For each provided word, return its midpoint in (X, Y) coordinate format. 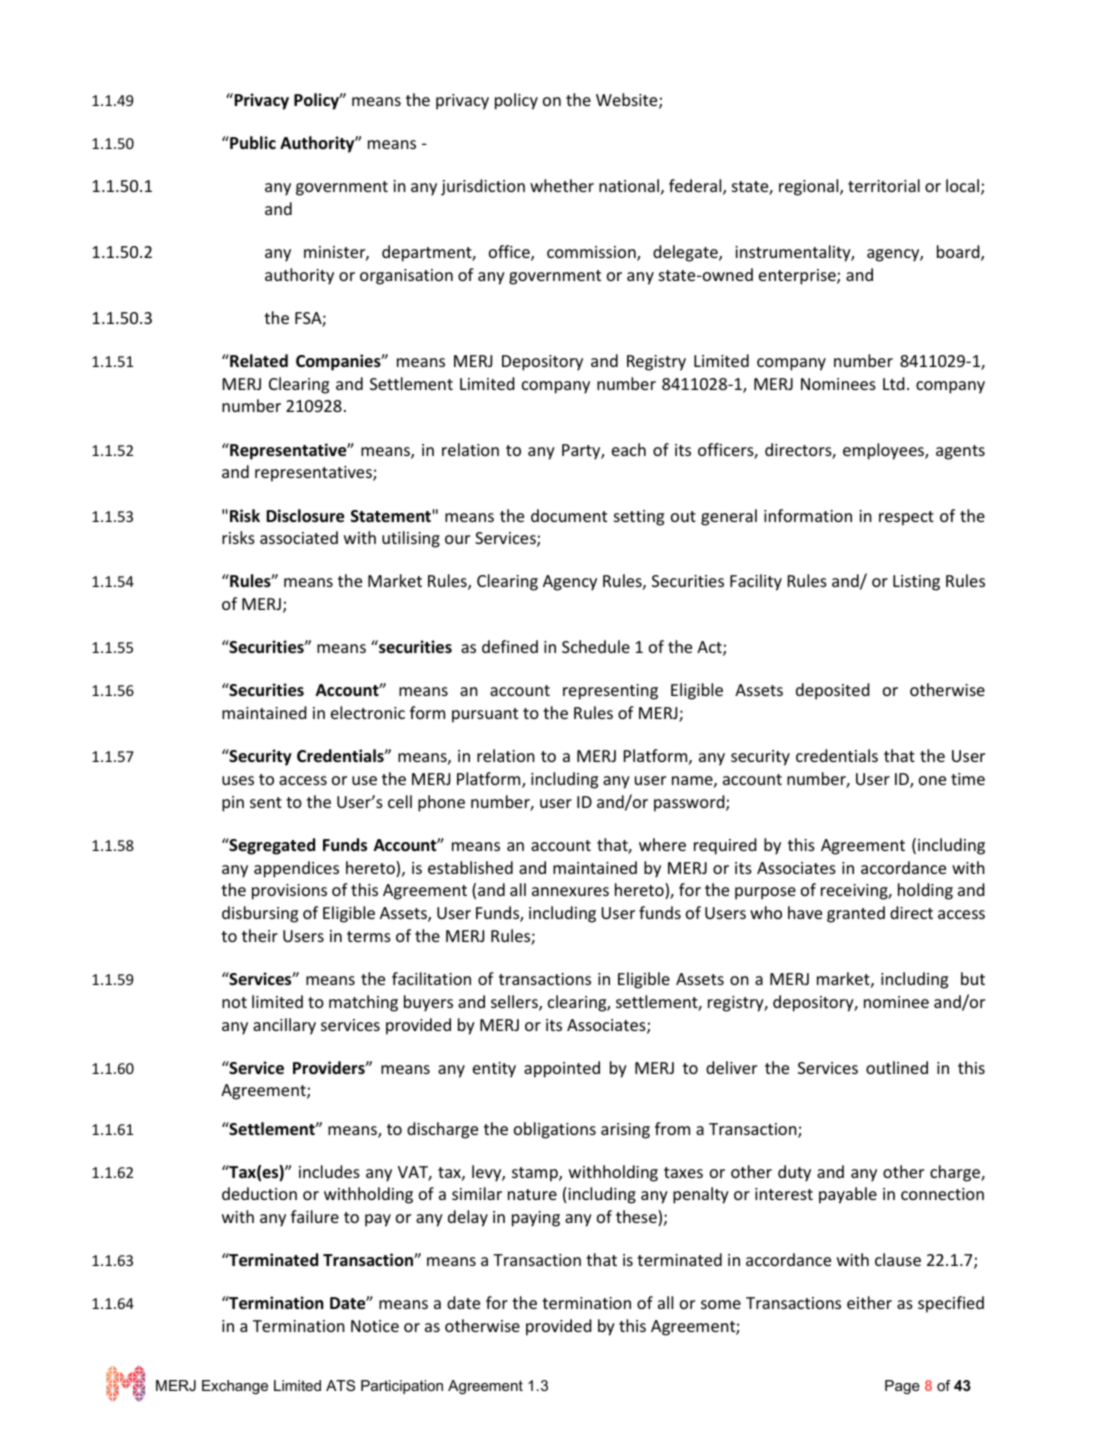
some (721, 1304)
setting (639, 518)
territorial (884, 185)
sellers (515, 1003)
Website (628, 101)
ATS (340, 1385)
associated (299, 537)
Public (252, 142)
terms (369, 936)
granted (856, 914)
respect (906, 518)
